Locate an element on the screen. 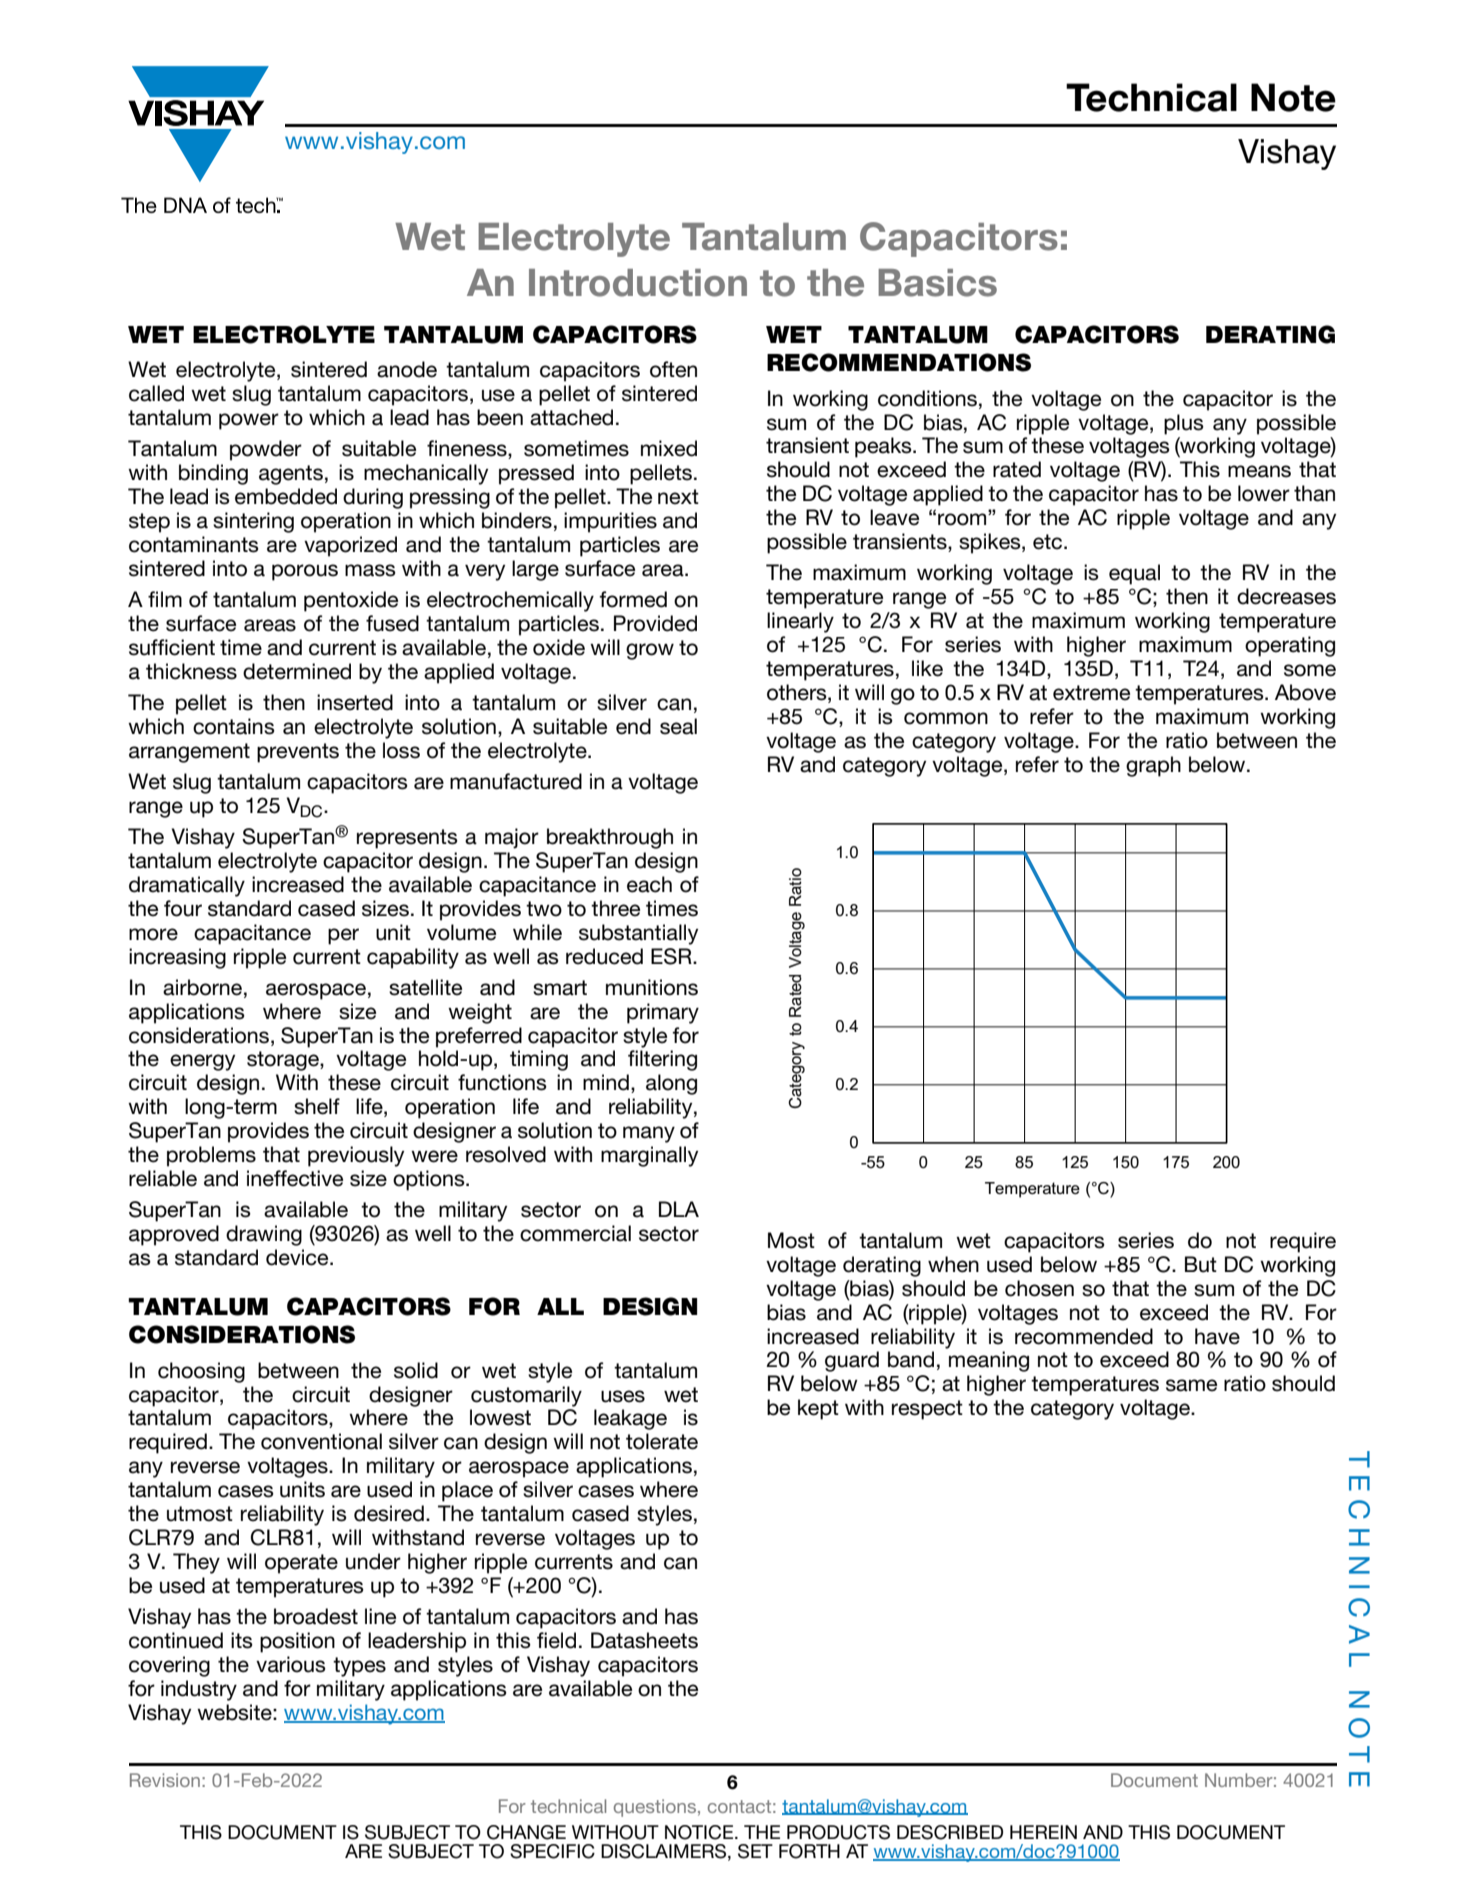 The width and height of the screenshot is (1465, 1896). Revision is located at coordinates (165, 1780).
